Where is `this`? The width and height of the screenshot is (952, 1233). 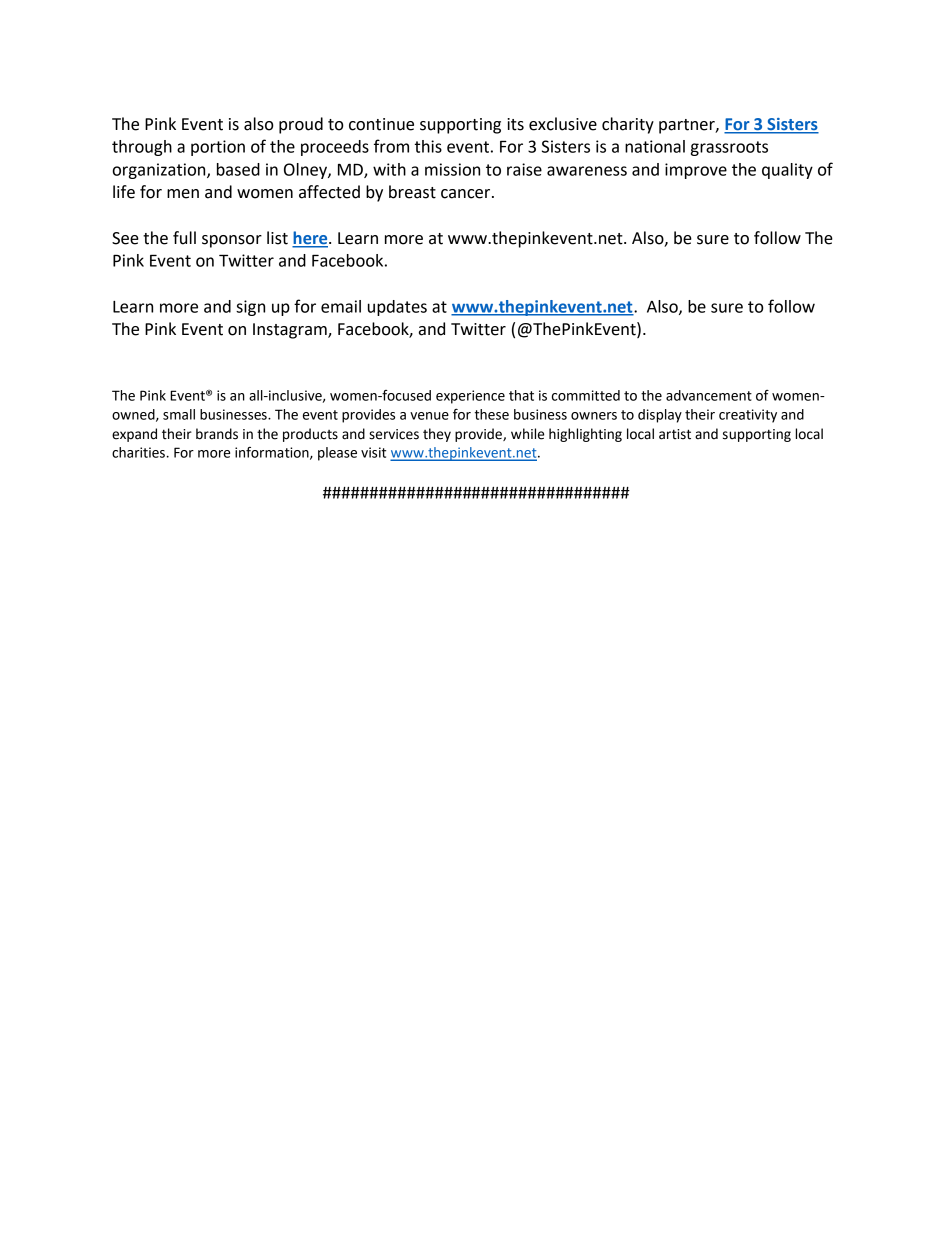 this is located at coordinates (428, 146).
